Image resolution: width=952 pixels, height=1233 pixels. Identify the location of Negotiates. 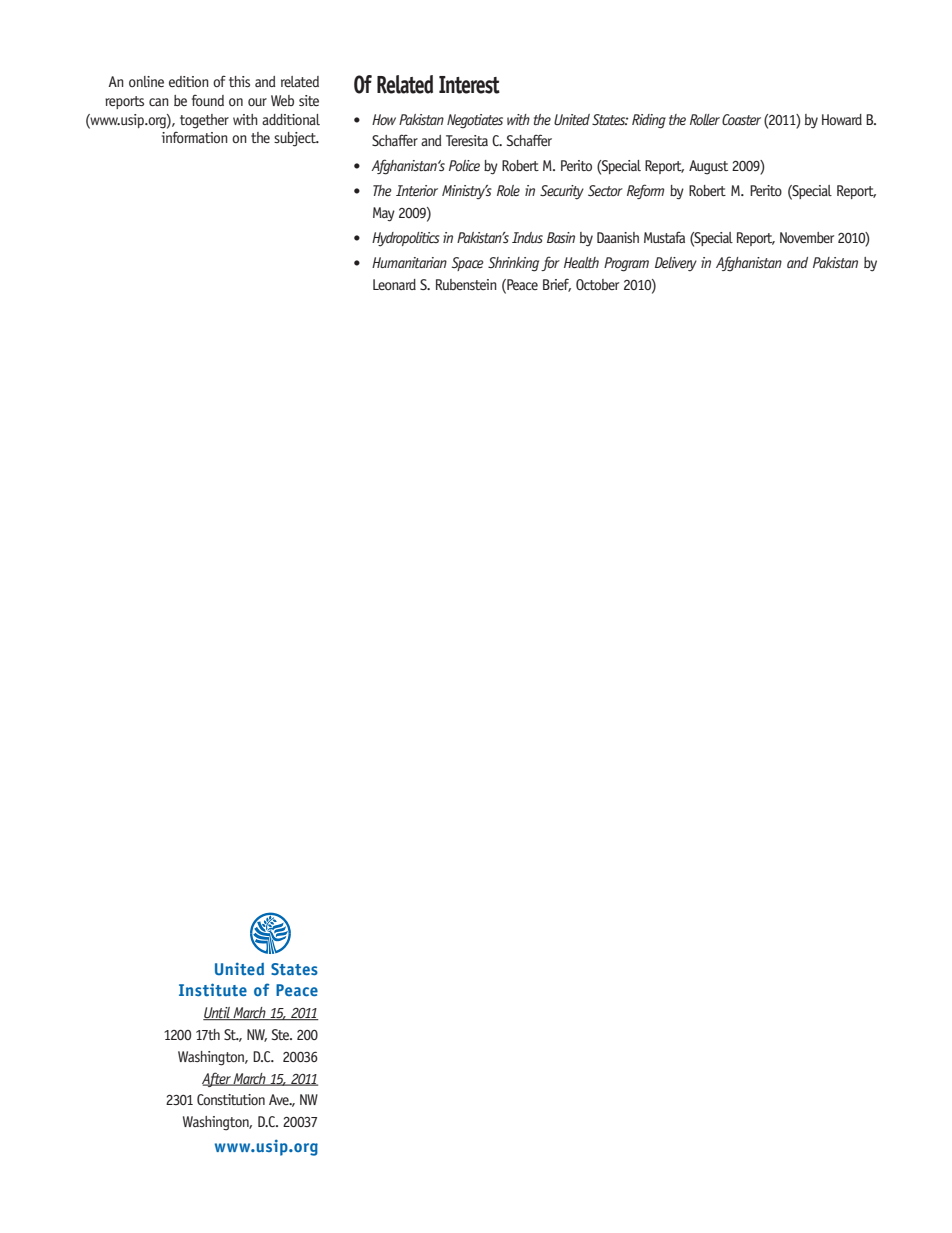
(475, 121).
